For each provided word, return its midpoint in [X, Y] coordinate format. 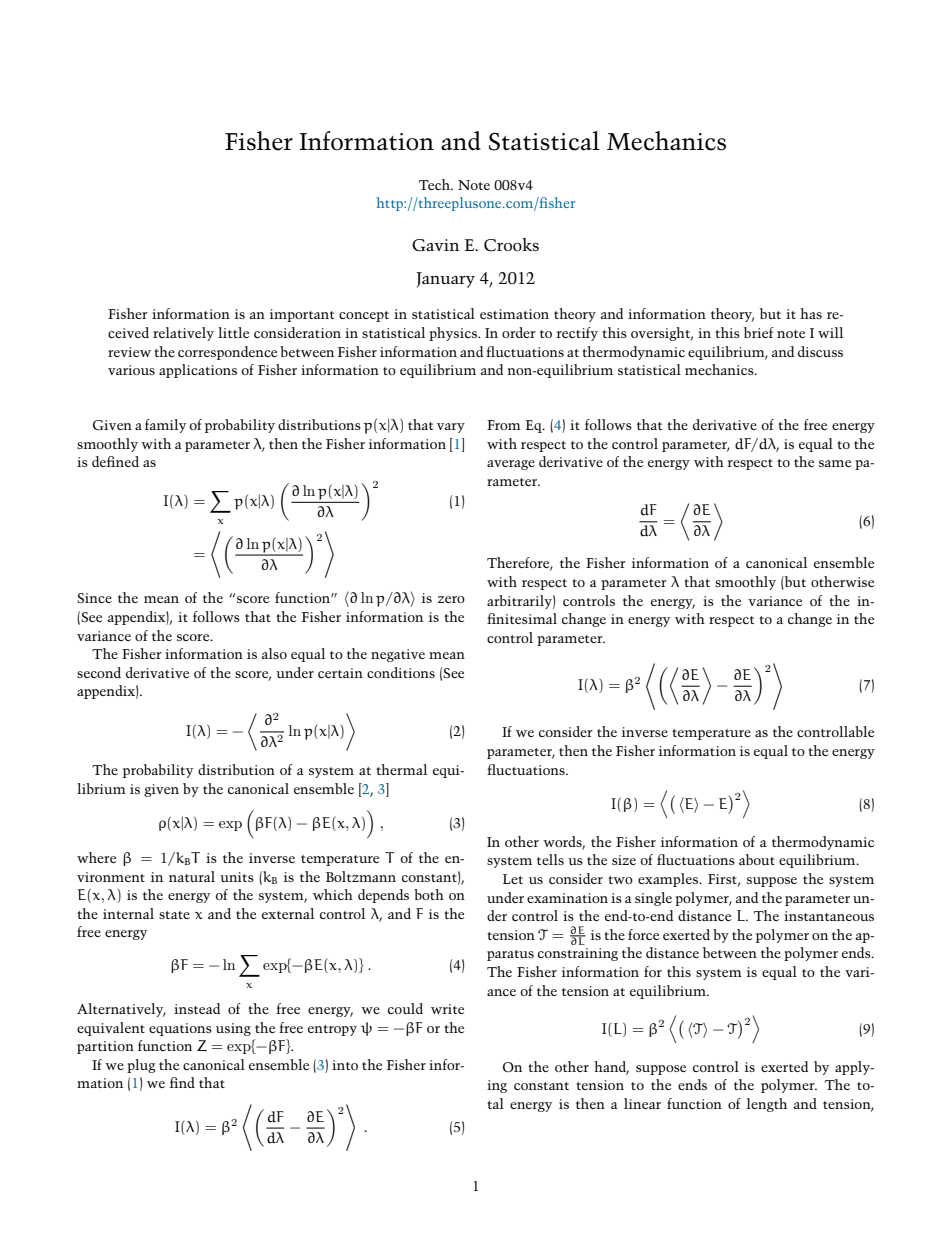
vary [451, 428]
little [233, 332]
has [811, 313]
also [274, 653]
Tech [435, 184]
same [835, 463]
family [165, 426]
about [757, 859]
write [447, 1009]
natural [192, 876]
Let [513, 879]
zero [451, 599]
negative [398, 655]
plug [141, 1066]
